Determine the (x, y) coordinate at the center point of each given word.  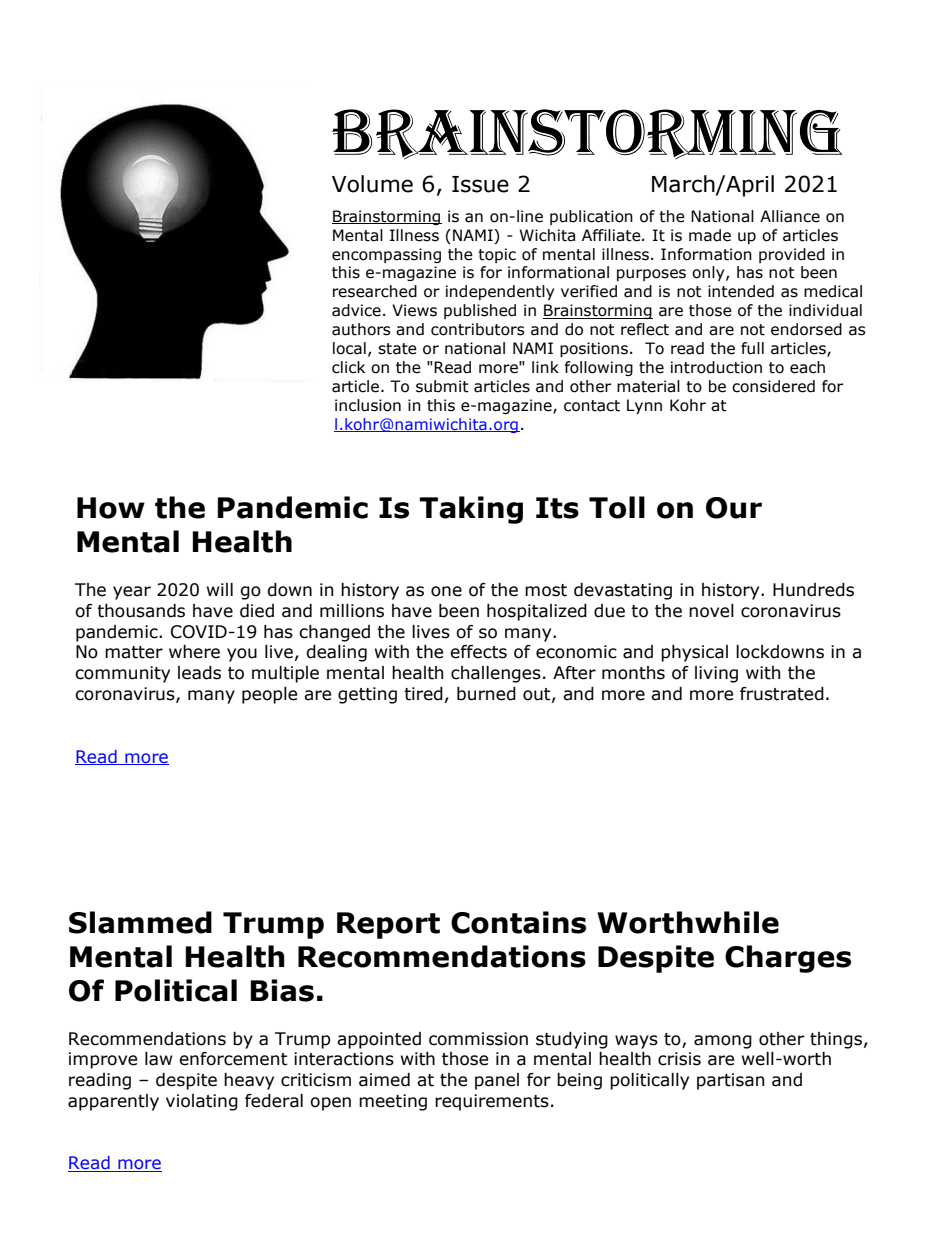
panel (497, 1081)
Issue (480, 184)
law (159, 1059)
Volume (372, 184)
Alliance (790, 216)
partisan (730, 1081)
